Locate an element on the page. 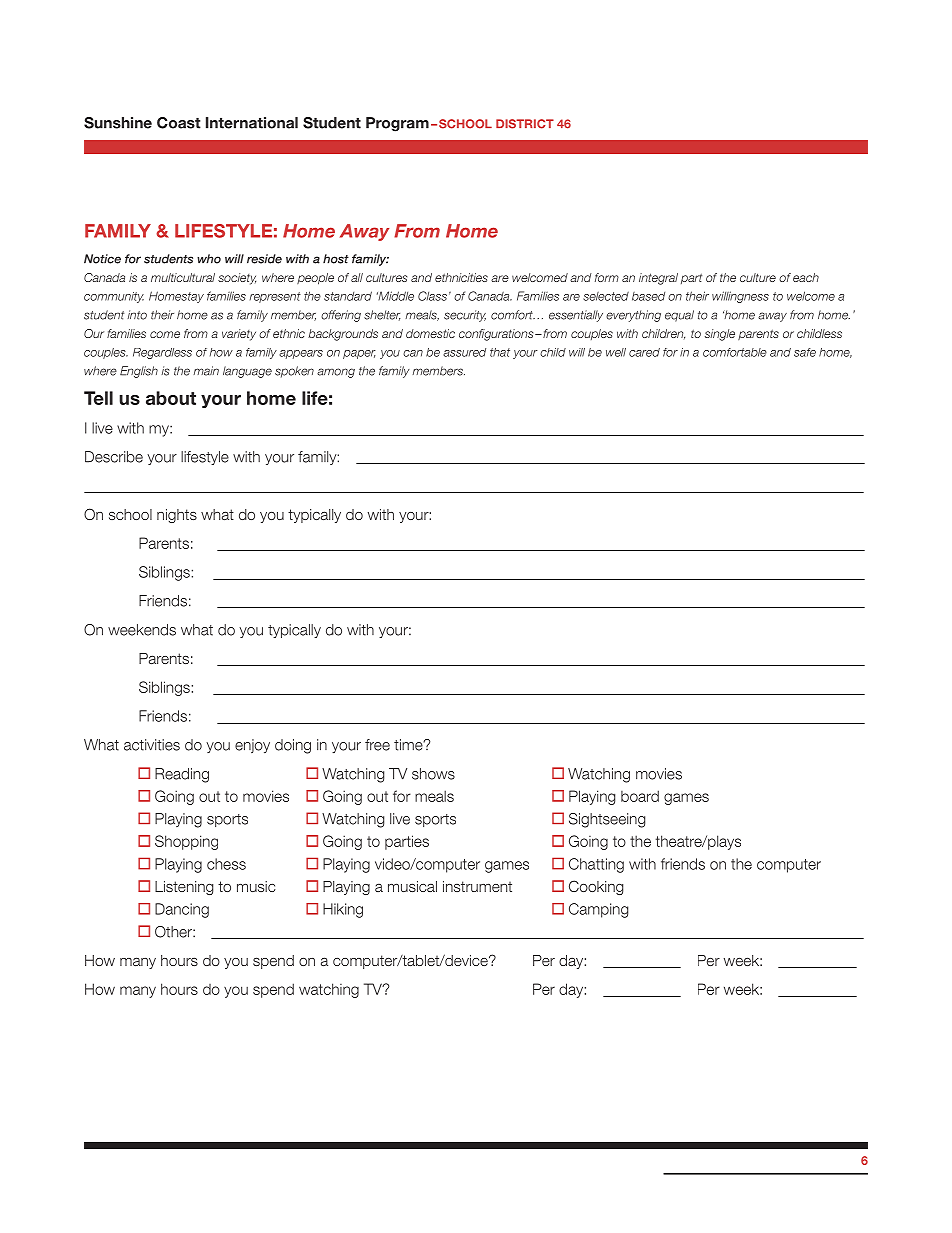 The height and width of the page is (1233, 952). integral is located at coordinates (658, 279).
